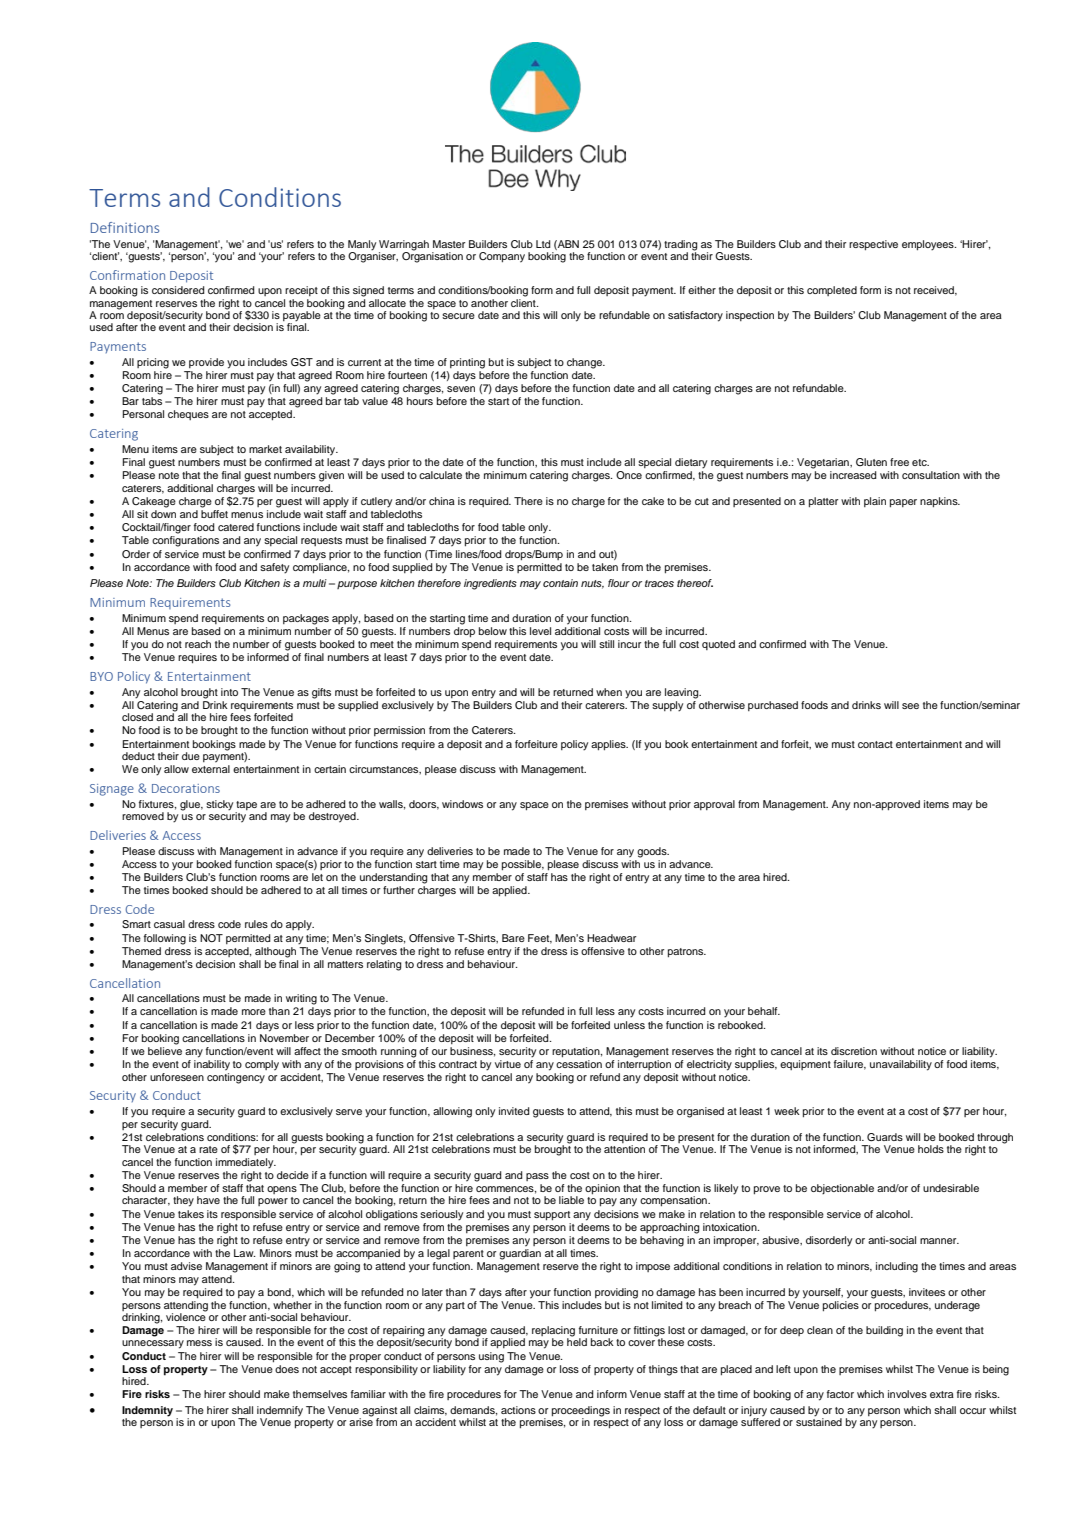 The height and width of the screenshot is (1519, 1074). I want to click on Bare, so click(513, 938).
